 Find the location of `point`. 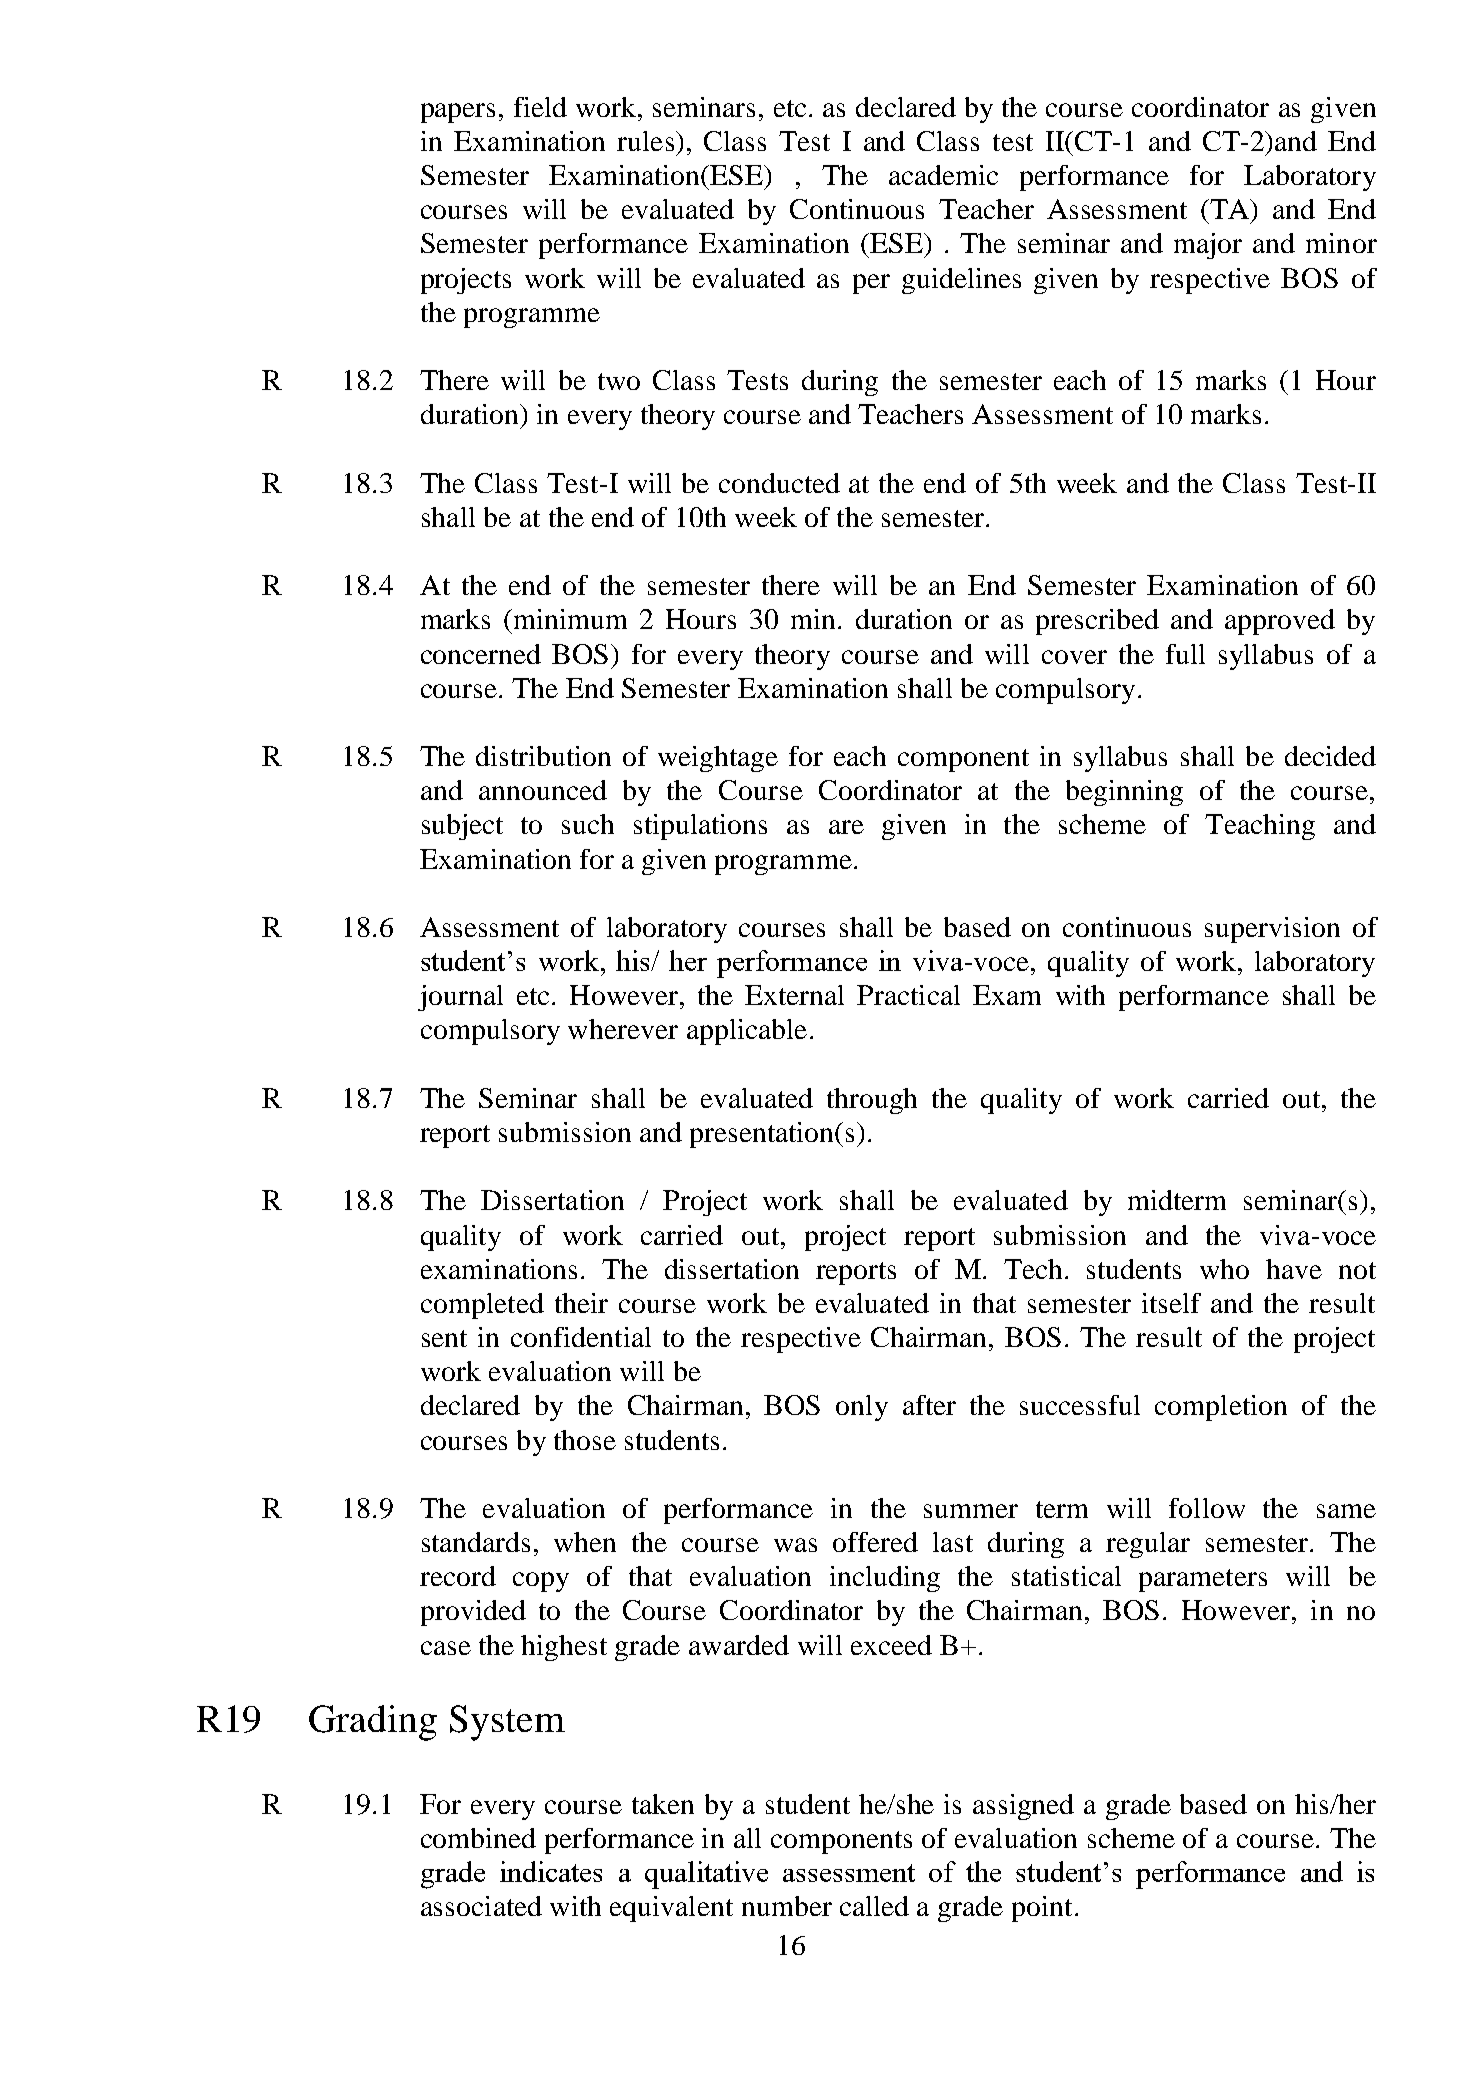

point is located at coordinates (1042, 1909).
